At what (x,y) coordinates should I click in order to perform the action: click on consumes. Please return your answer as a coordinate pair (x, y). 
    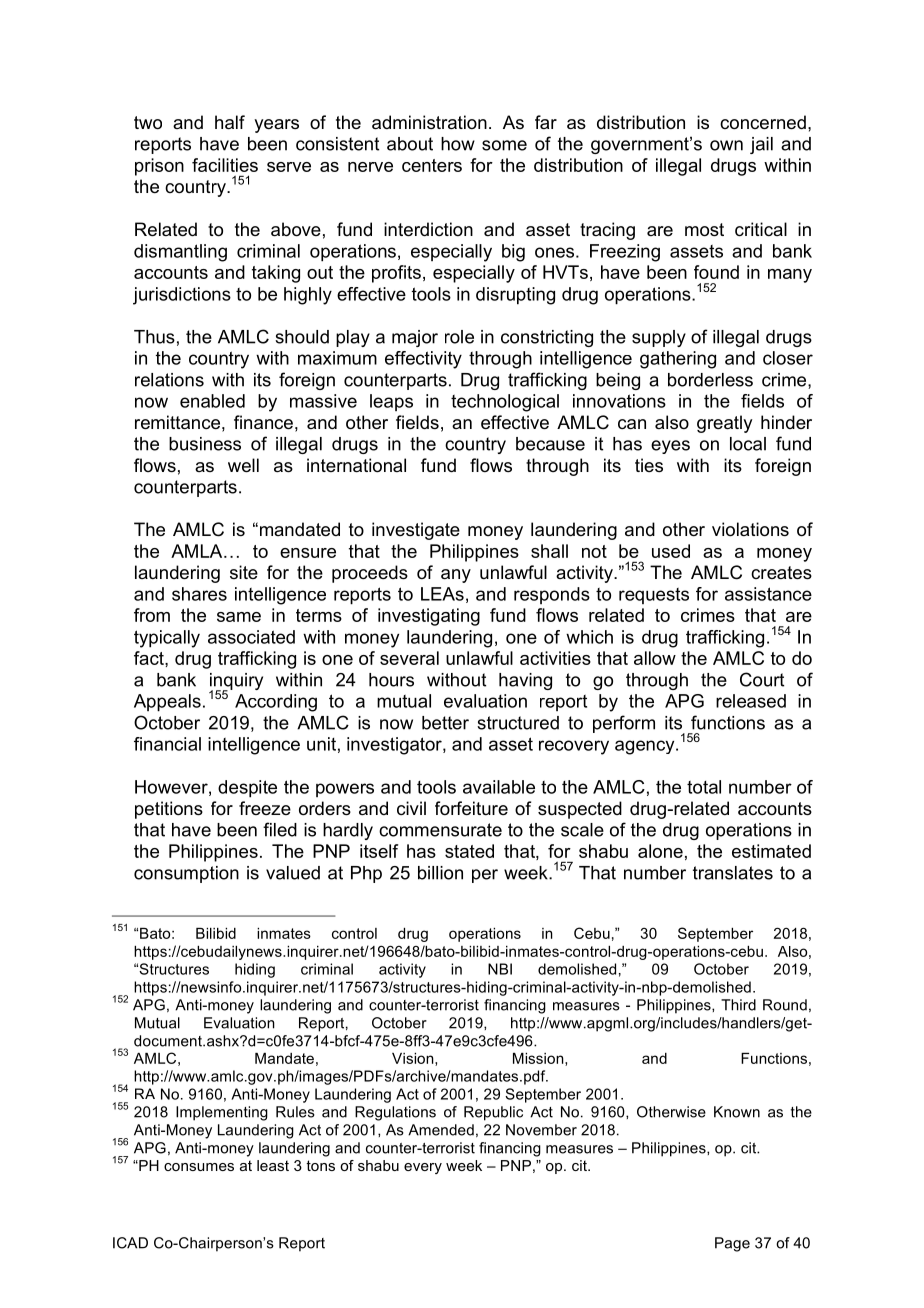
    Looking at the image, I should click on (199, 1167).
